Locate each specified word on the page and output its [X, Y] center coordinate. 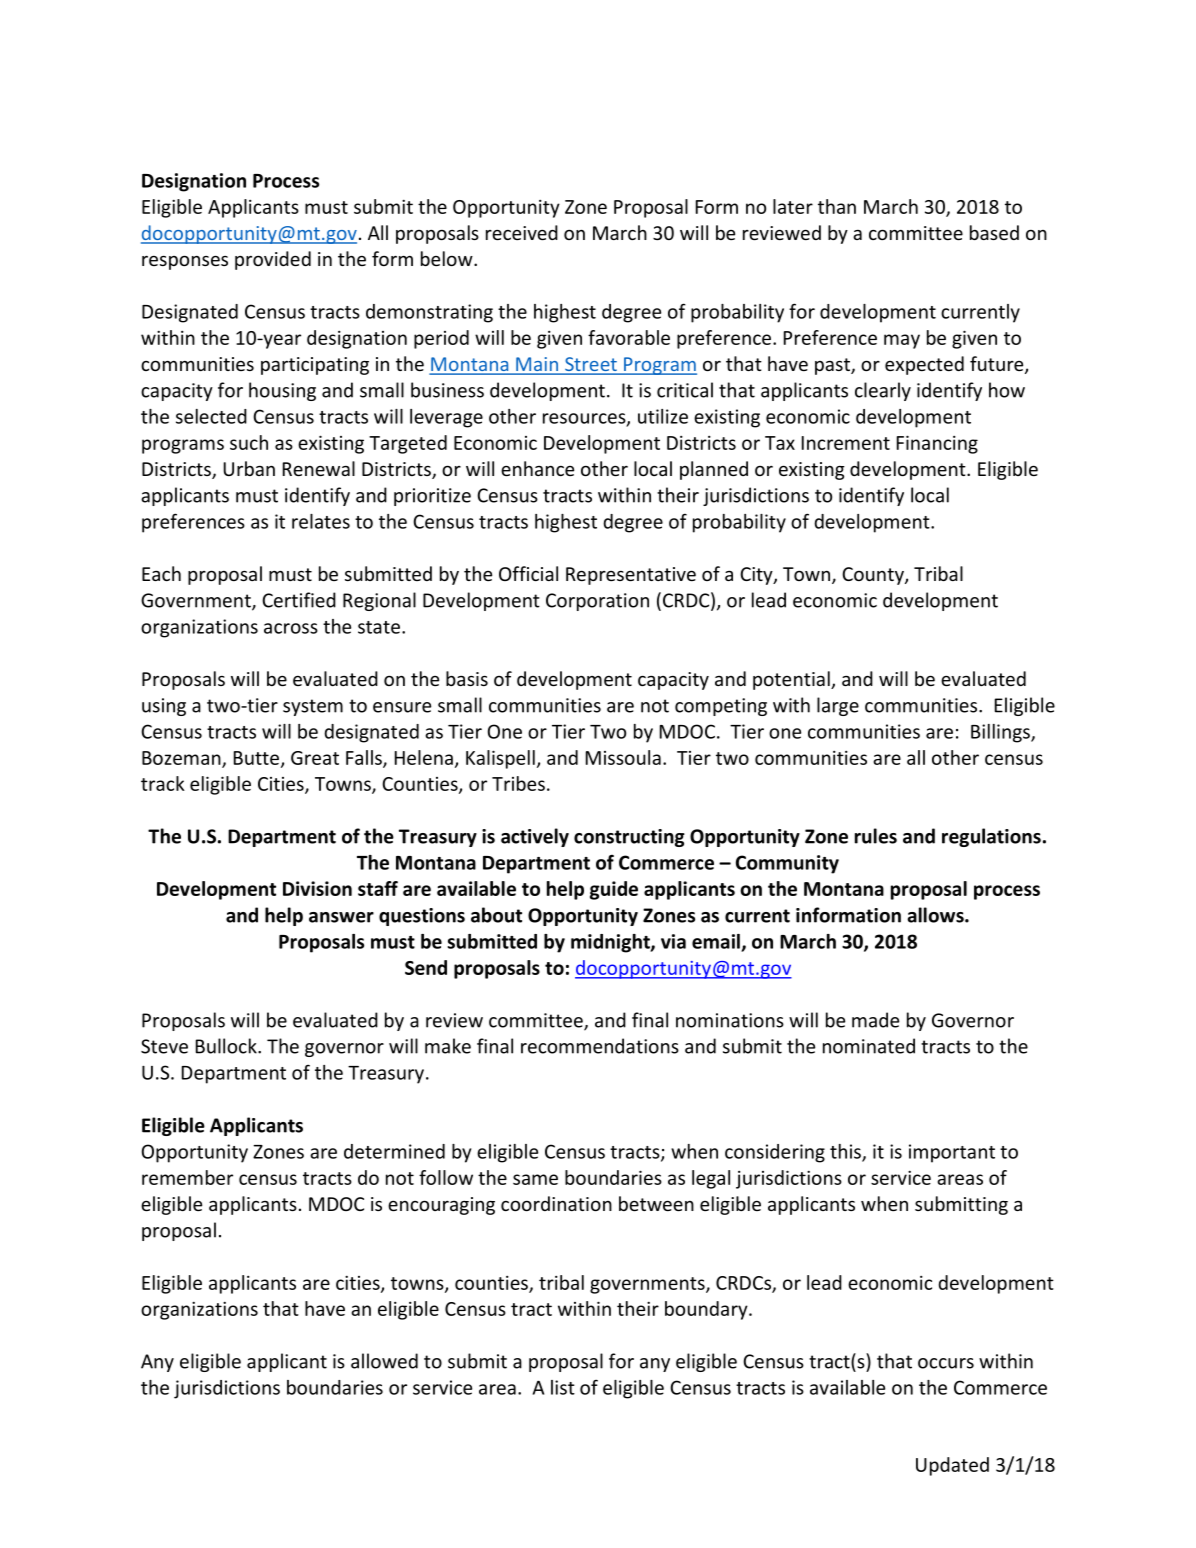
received [522, 232]
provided [273, 260]
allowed [384, 1361]
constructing [629, 838]
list [563, 1387]
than [837, 206]
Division [317, 888]
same [535, 1179]
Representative [631, 576]
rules [876, 836]
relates [321, 521]
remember [187, 1177]
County [874, 576]
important [952, 1153]
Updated [952, 1466]
